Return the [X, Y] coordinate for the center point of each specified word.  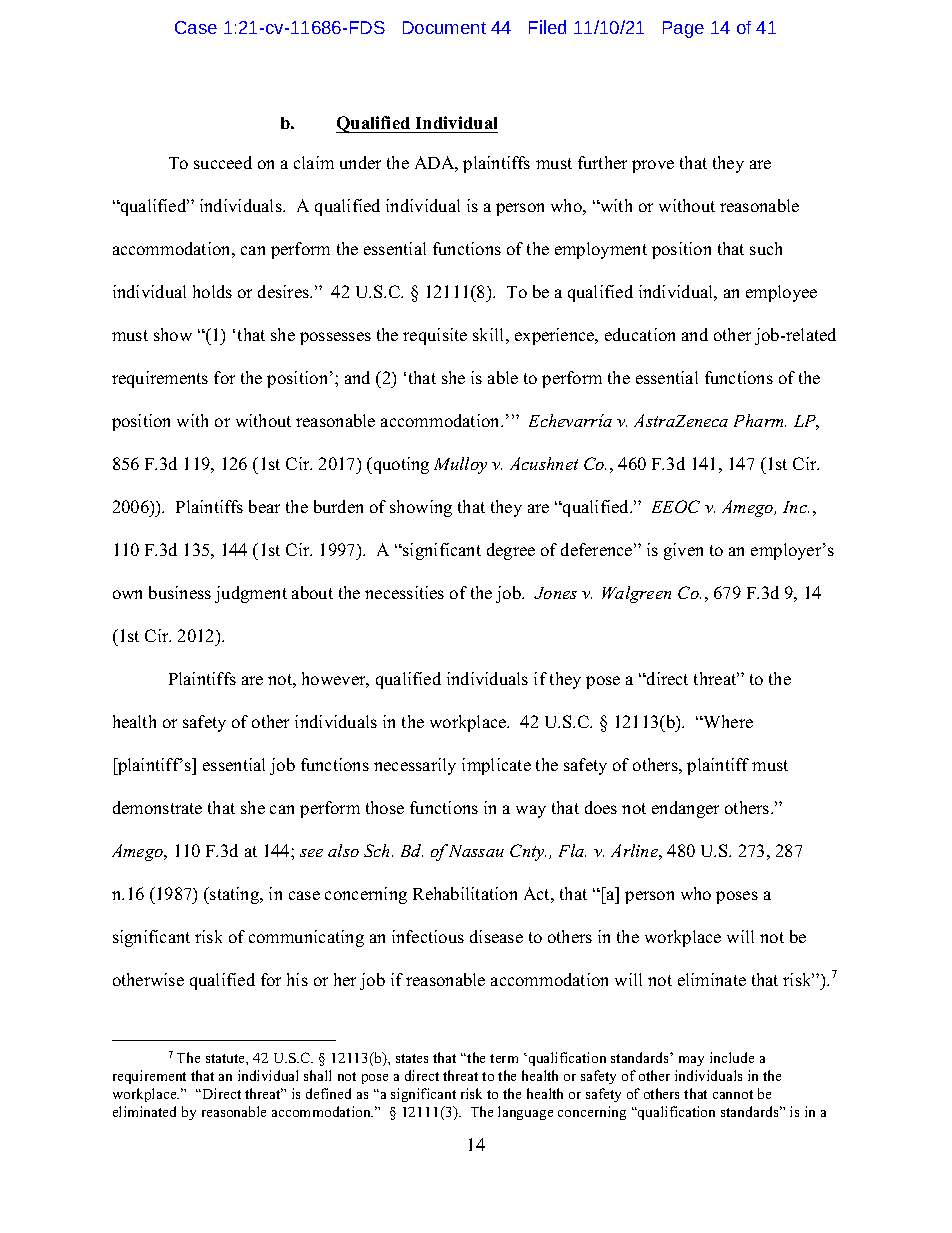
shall [317, 1075]
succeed [223, 162]
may [691, 1061]
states [412, 1058]
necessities [404, 592]
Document [444, 27]
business [180, 592]
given [683, 551]
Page [683, 29]
